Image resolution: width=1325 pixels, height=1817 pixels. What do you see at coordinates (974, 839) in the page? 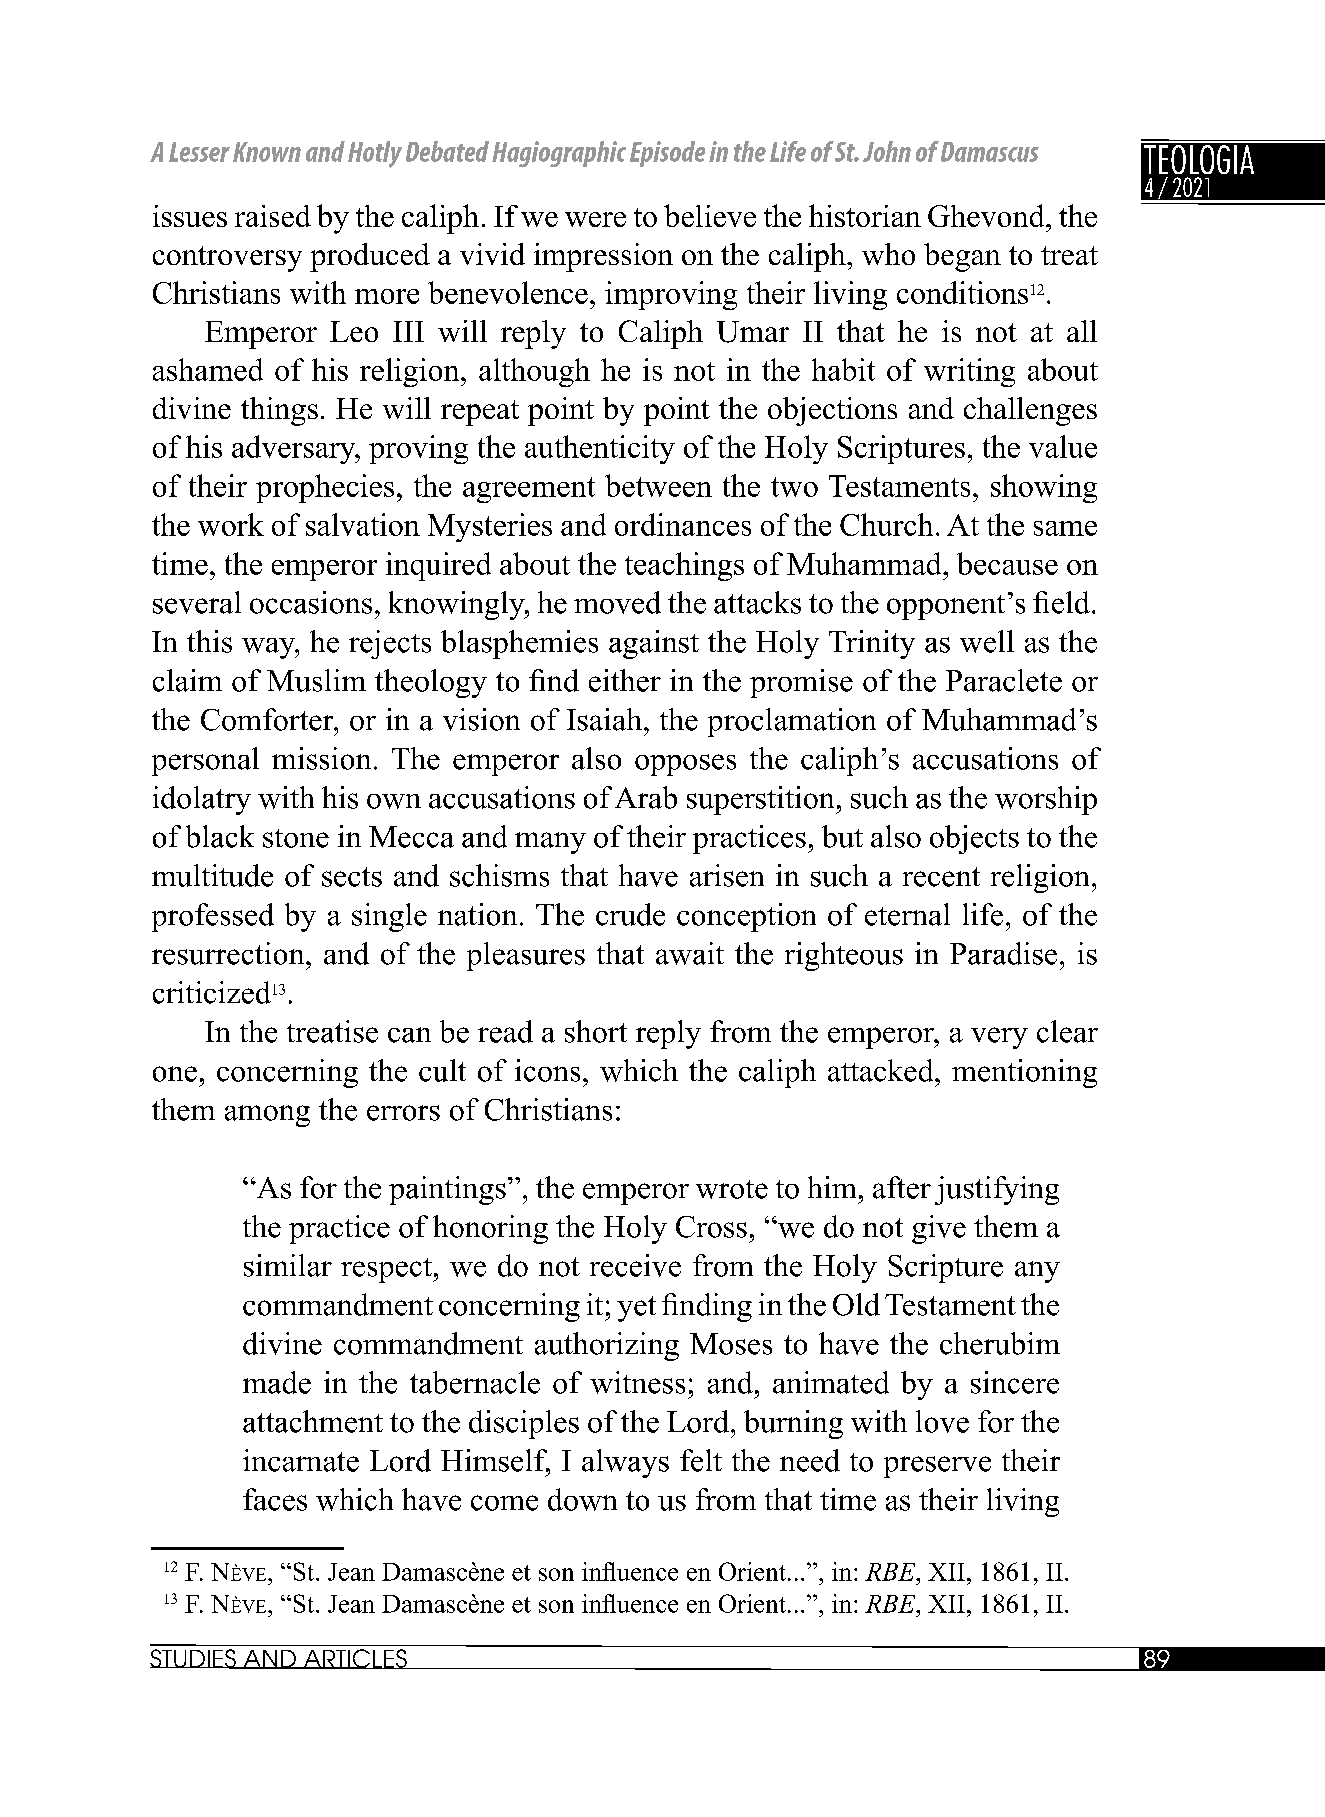
I see `objects` at bounding box center [974, 839].
